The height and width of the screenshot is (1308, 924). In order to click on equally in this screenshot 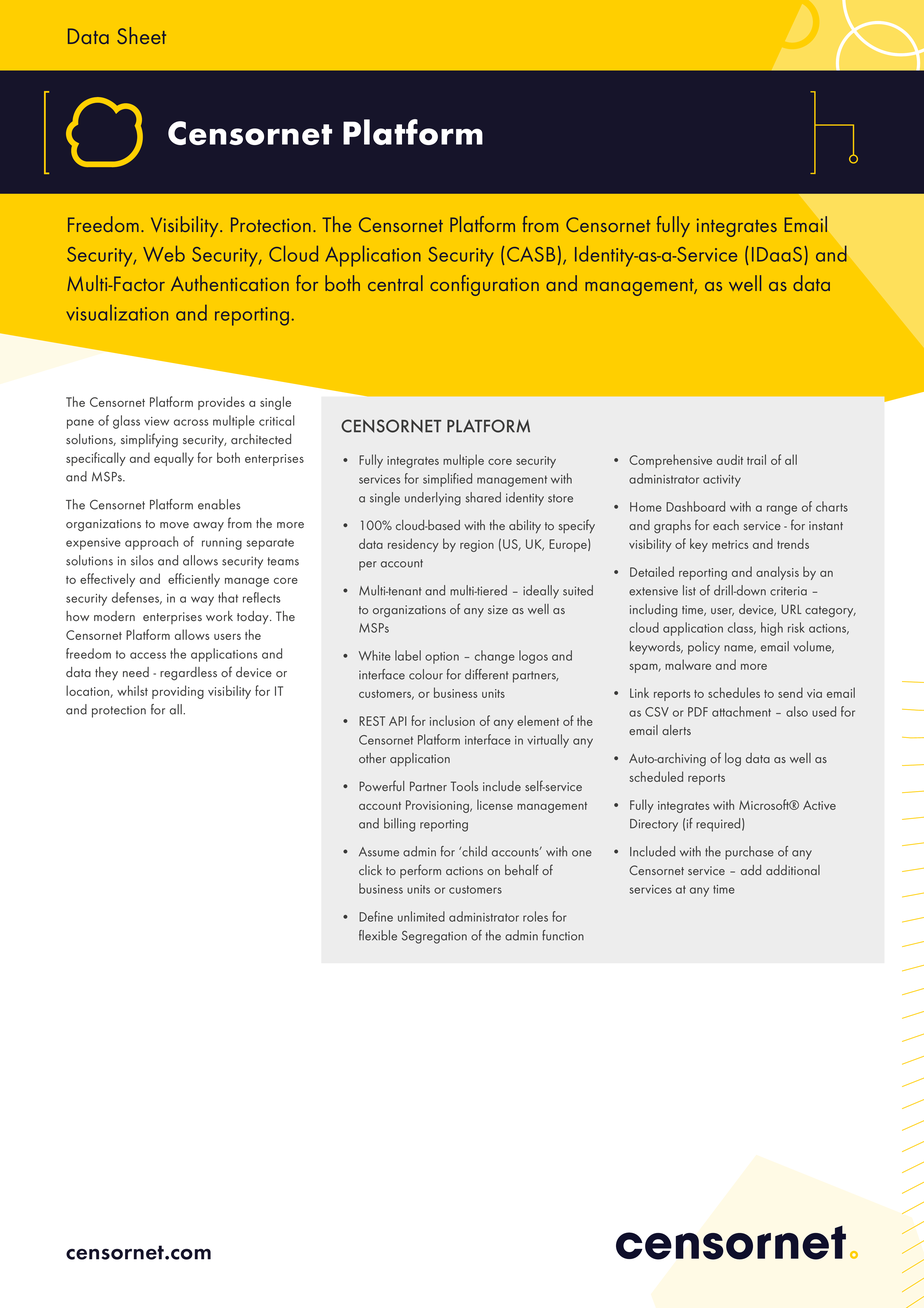, I will do `click(174, 459)`.
